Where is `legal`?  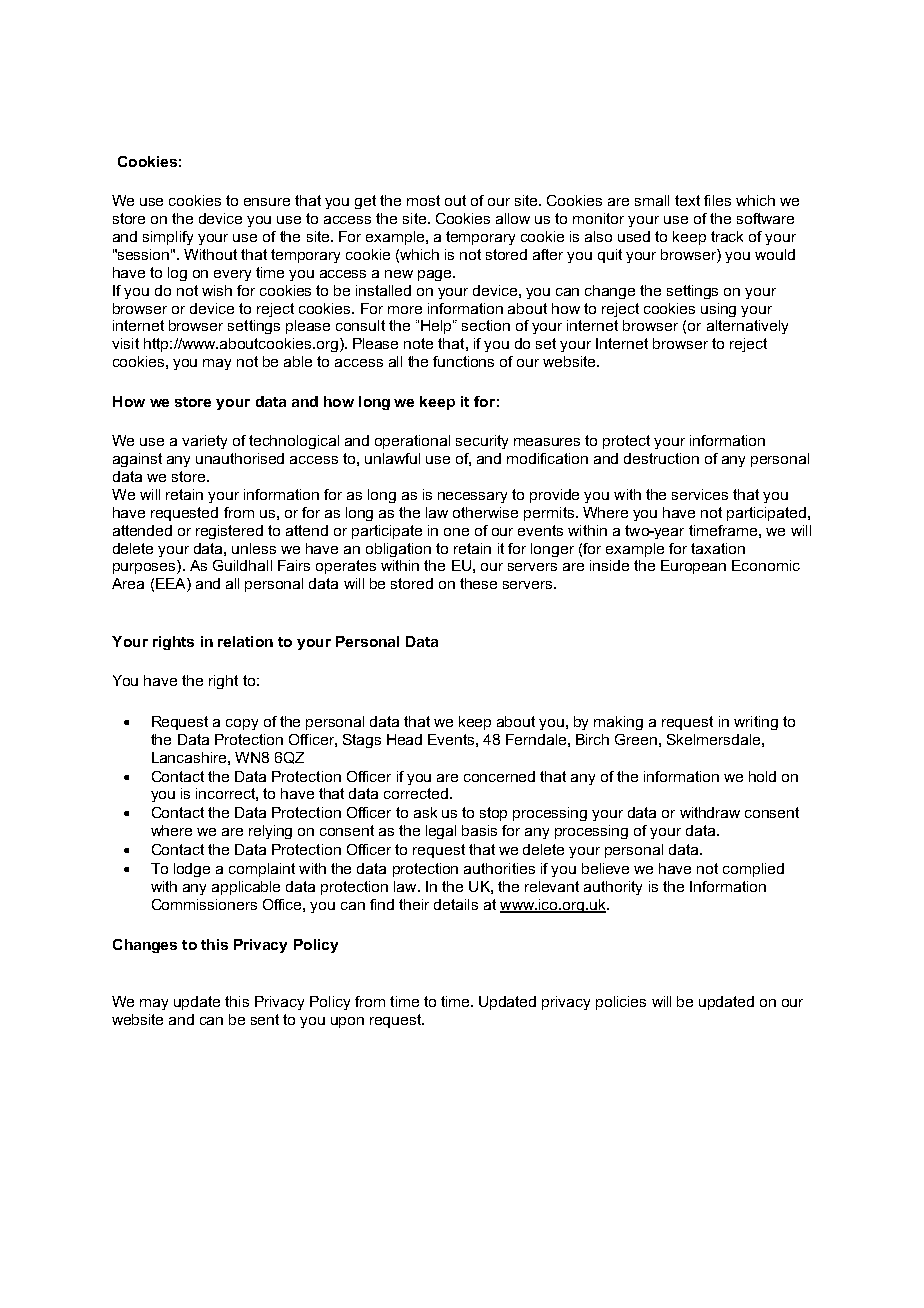 legal is located at coordinates (441, 832).
